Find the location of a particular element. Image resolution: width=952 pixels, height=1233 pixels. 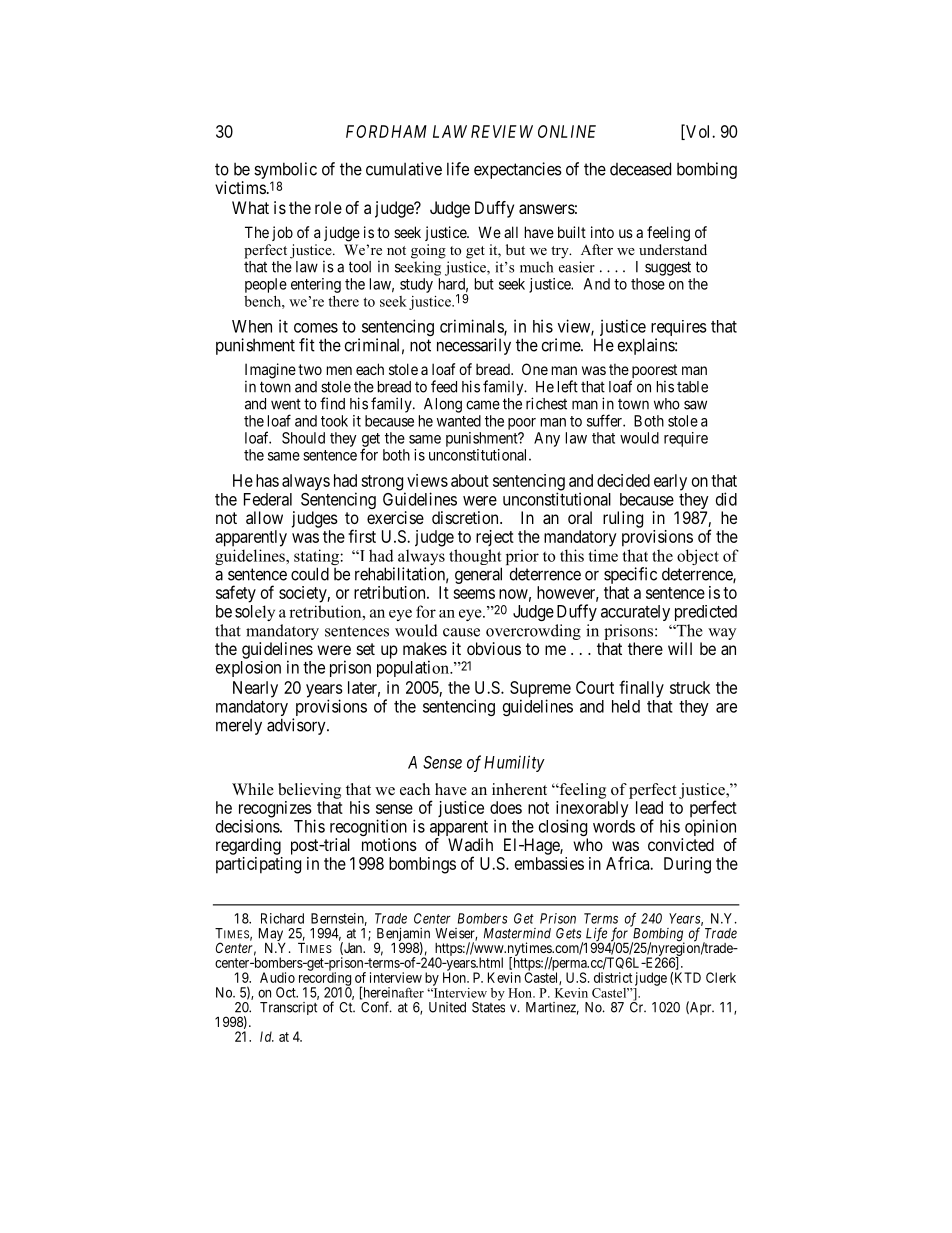

deceased is located at coordinates (640, 169).
